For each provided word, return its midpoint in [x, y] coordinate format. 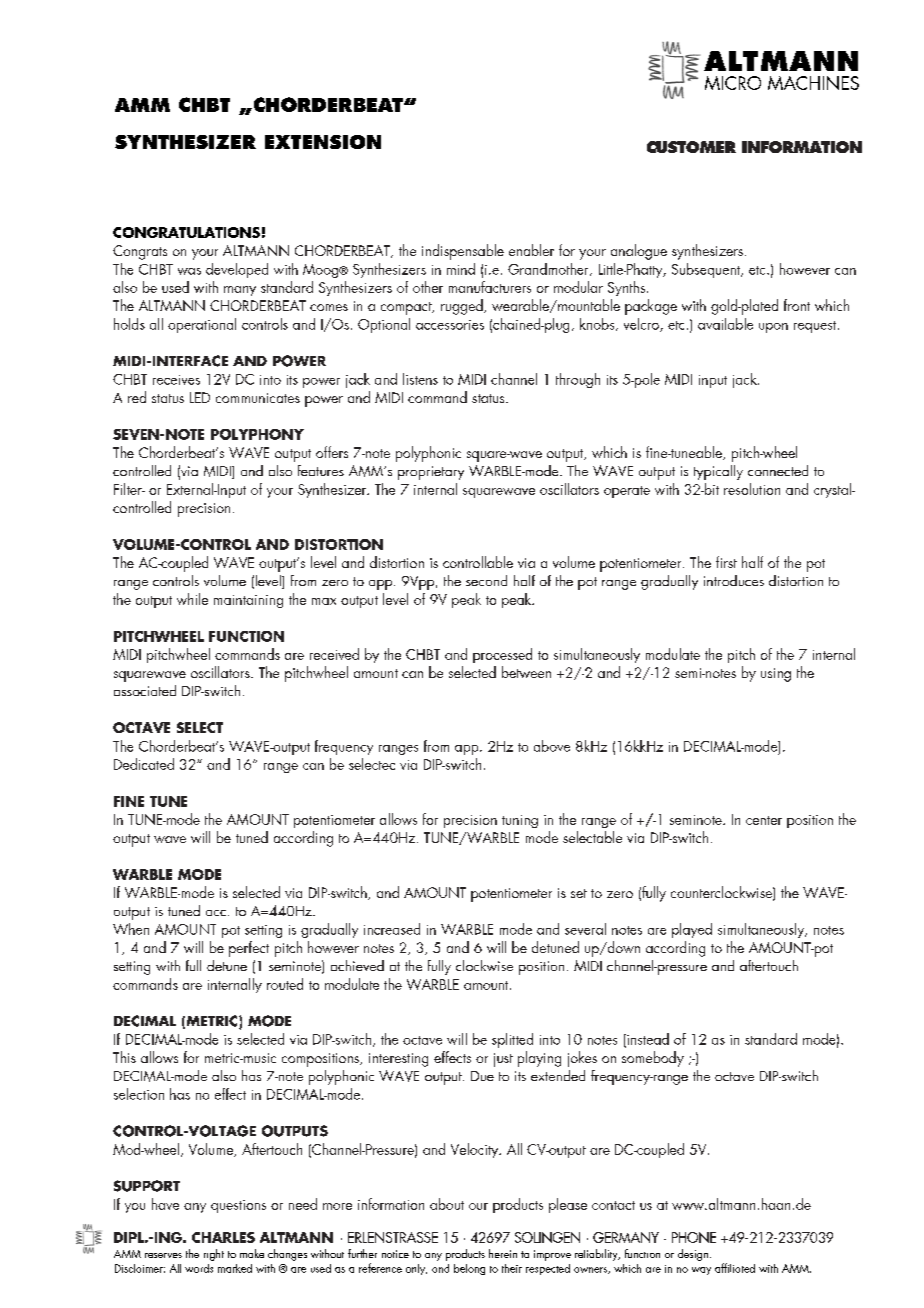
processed [502, 655]
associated [145, 690]
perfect [249, 949]
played [692, 930]
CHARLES [223, 1237]
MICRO [733, 83]
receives [176, 380]
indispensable [463, 252]
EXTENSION [323, 142]
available [725, 324]
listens [420, 379]
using [776, 675]
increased [392, 929]
